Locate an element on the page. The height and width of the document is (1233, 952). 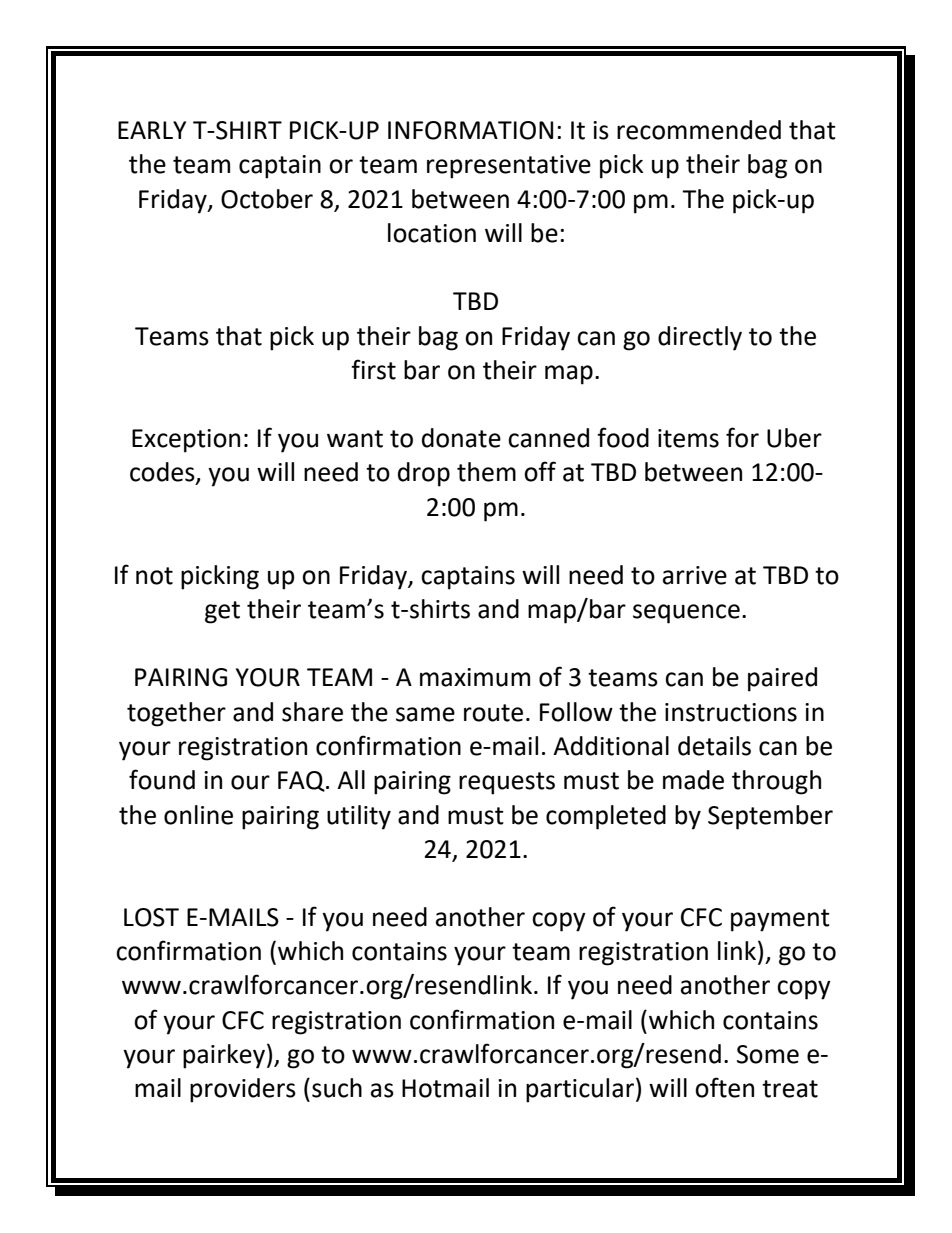
such is located at coordinates (337, 1088).
